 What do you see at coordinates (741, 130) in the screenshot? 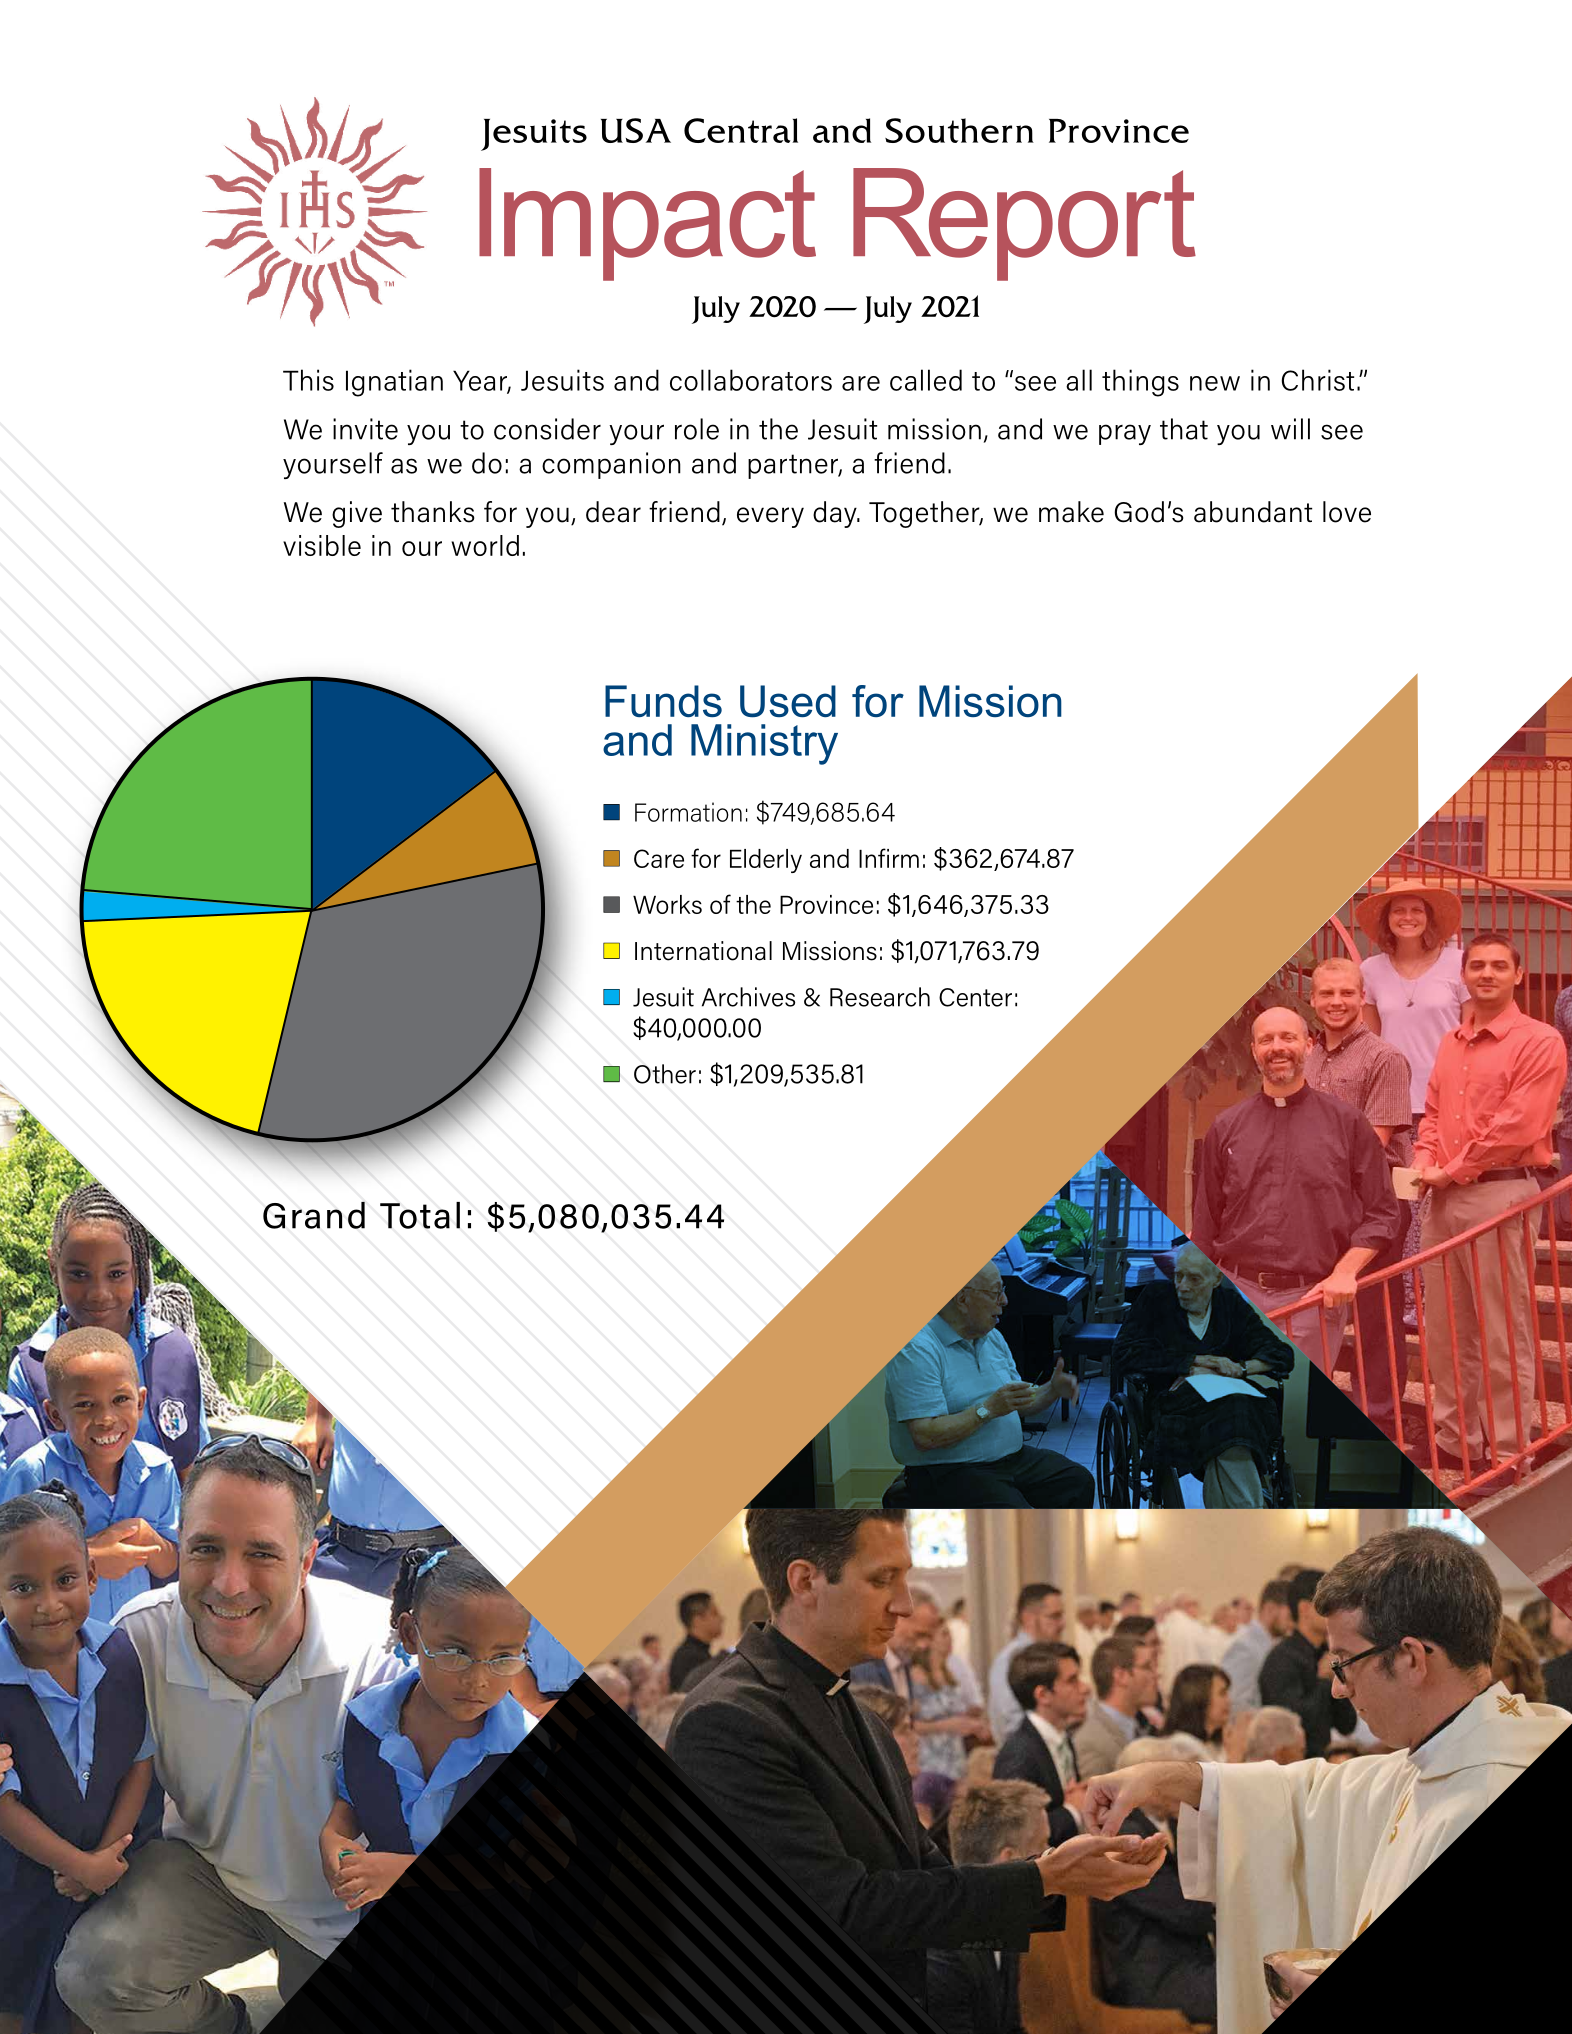
I see `Central` at bounding box center [741, 130].
